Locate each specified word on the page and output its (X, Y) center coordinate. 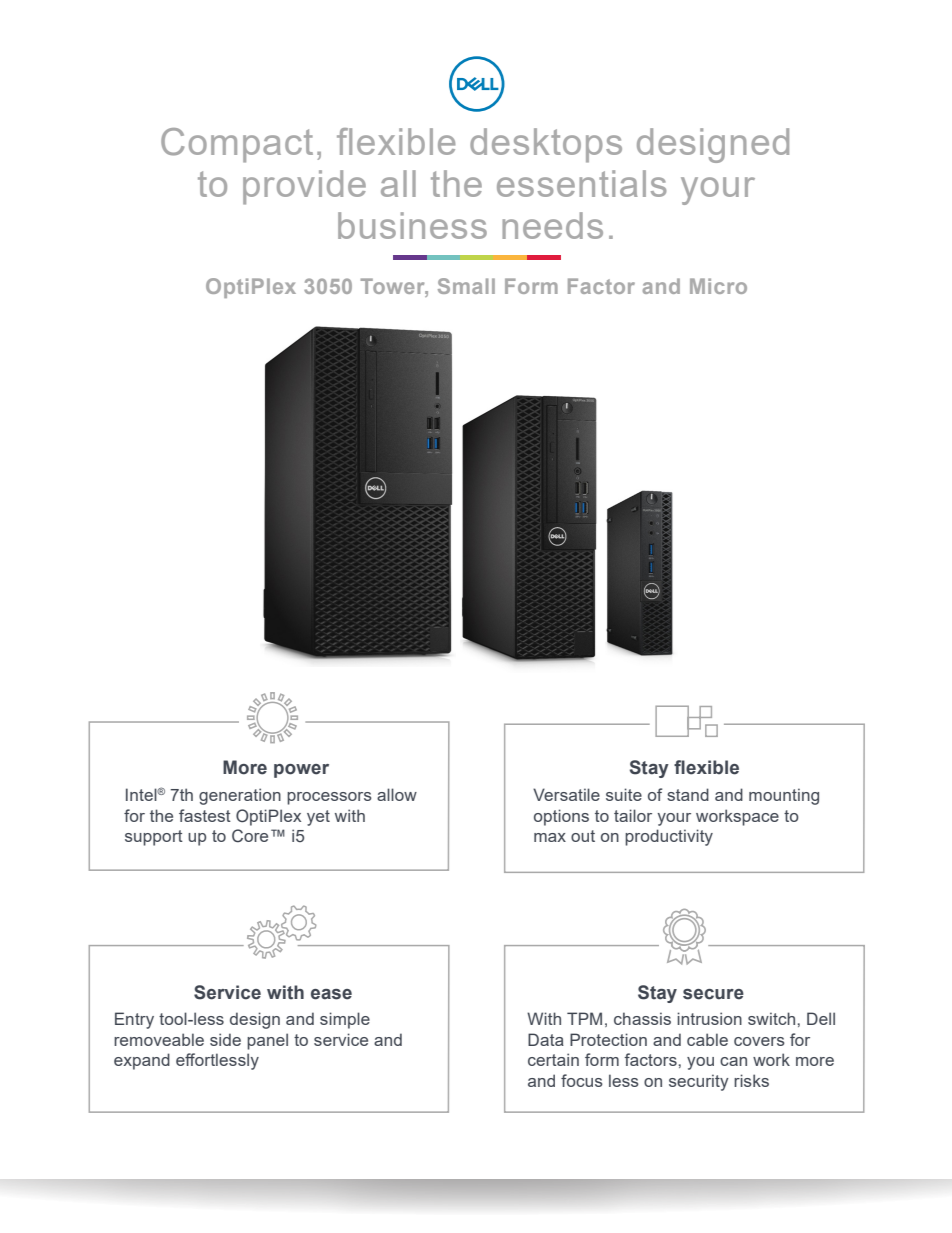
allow (397, 794)
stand (688, 794)
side (225, 1039)
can (733, 1061)
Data (546, 1039)
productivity (669, 837)
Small (466, 286)
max (550, 837)
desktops (546, 145)
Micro (718, 286)
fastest (205, 815)
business (412, 225)
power (301, 771)
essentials (581, 183)
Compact (237, 145)
